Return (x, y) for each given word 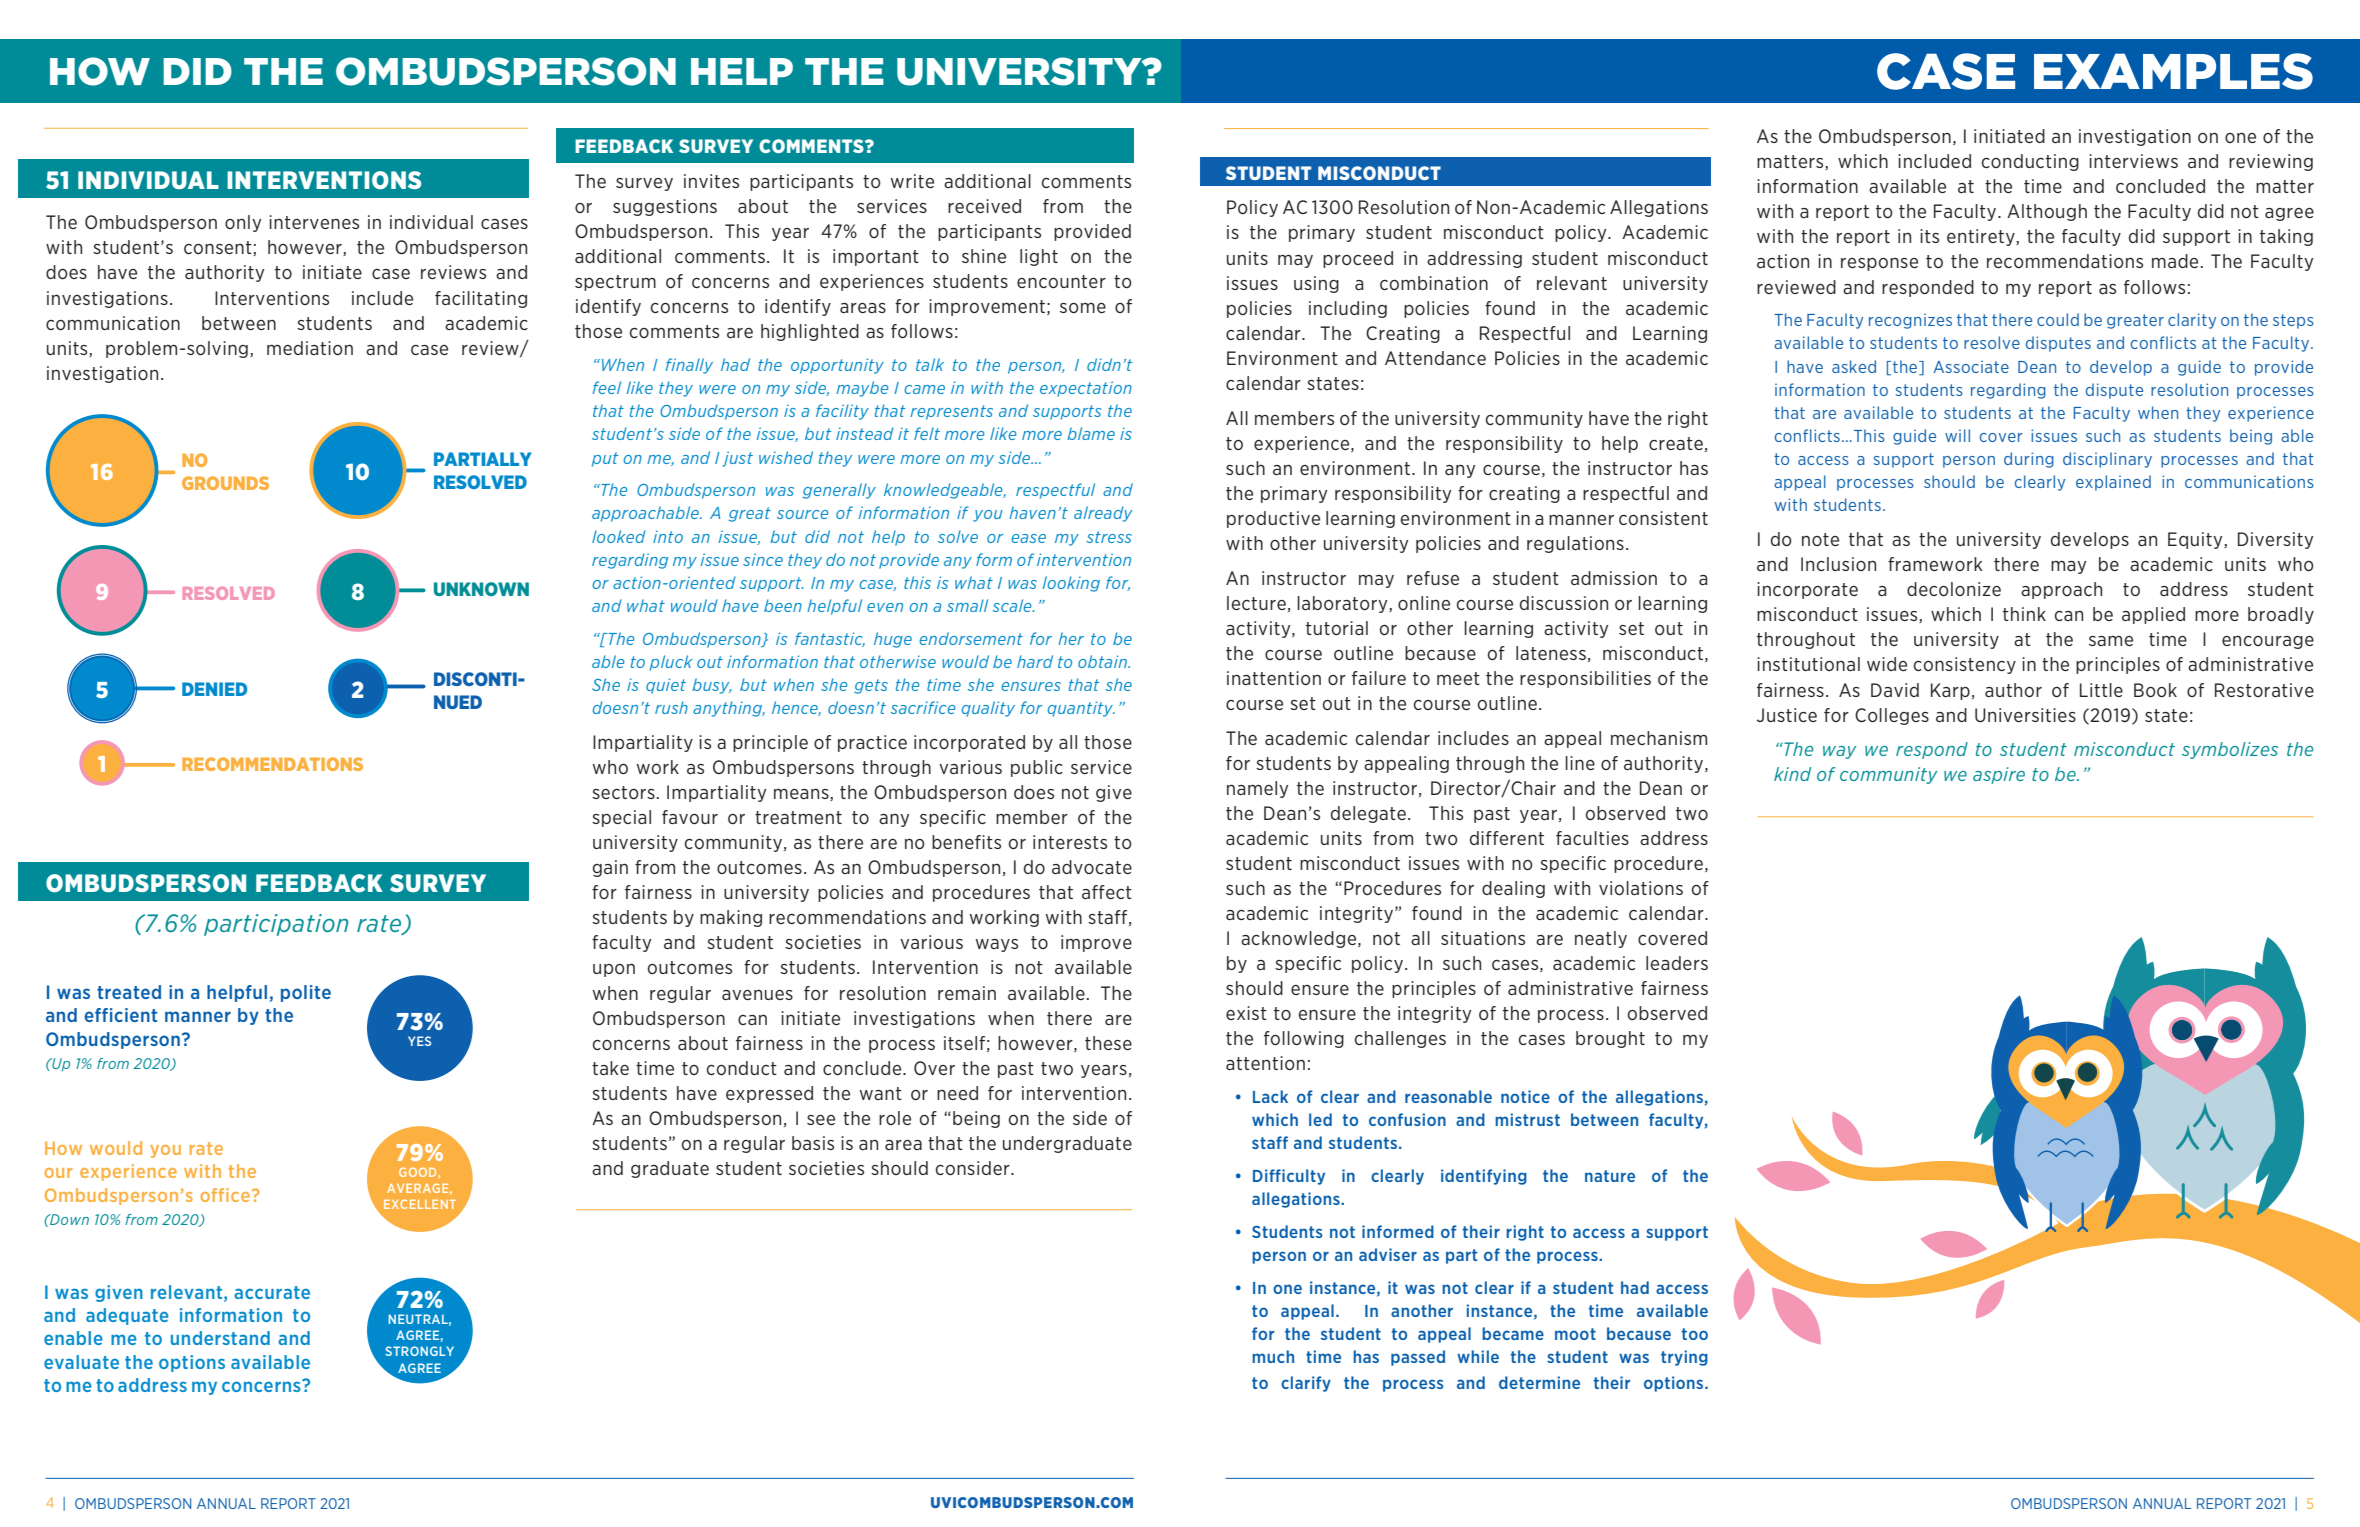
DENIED (214, 689)
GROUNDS (225, 483)
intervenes (314, 222)
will (1957, 435)
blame (1091, 433)
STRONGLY (419, 1351)
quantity (1081, 709)
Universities (2025, 715)
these (1108, 1043)
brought (1610, 1039)
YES (419, 1041)
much (1273, 1356)
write (912, 181)
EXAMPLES (2173, 71)
